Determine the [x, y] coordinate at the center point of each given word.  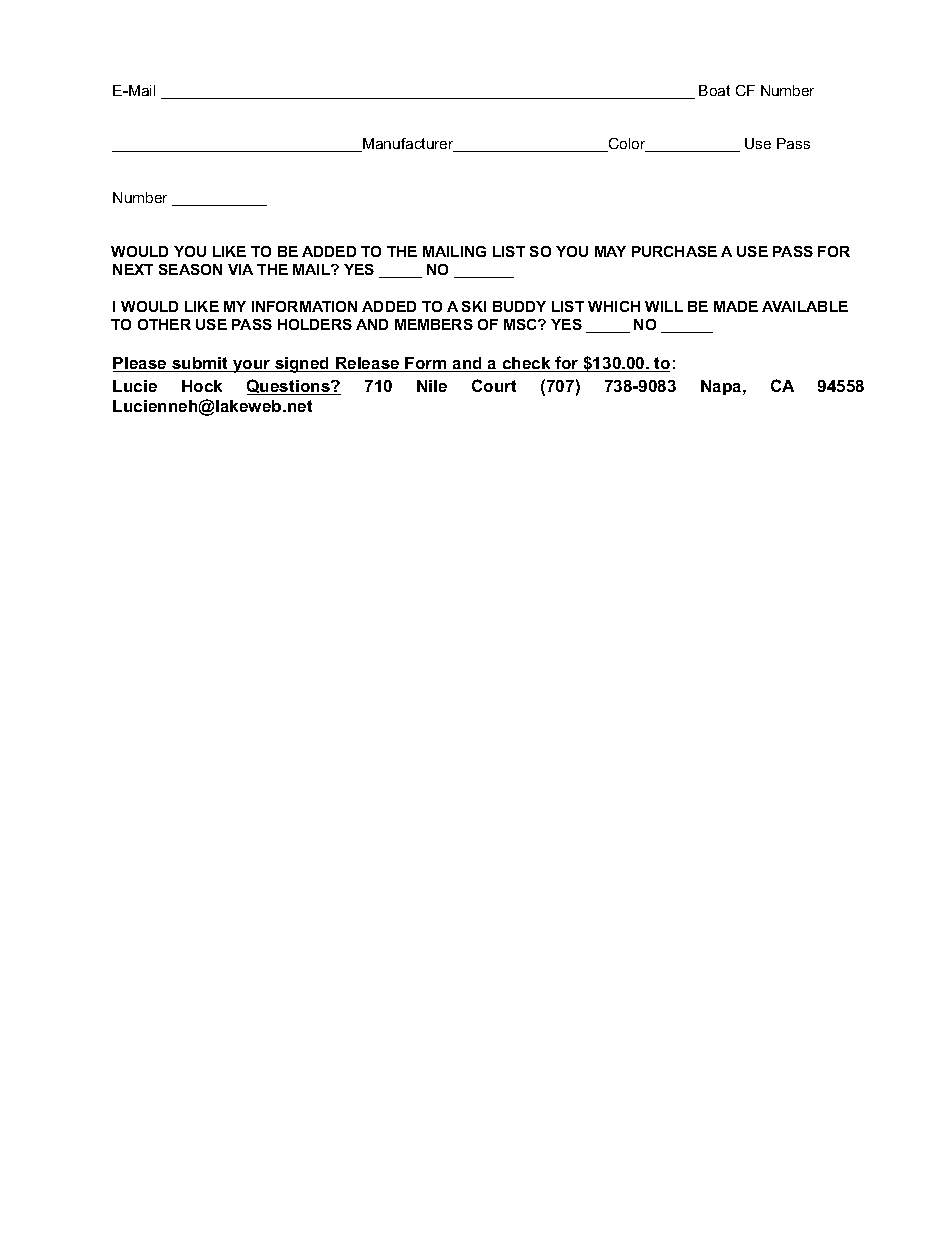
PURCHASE [674, 251]
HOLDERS [315, 324]
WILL [664, 306]
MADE [736, 306]
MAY [610, 251]
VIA [240, 269]
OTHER [164, 324]
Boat [714, 90]
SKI [474, 306]
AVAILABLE [805, 306]
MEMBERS [434, 324]
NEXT [133, 269]
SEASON [190, 269]
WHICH [614, 306]
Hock [202, 386]
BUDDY [519, 306]
